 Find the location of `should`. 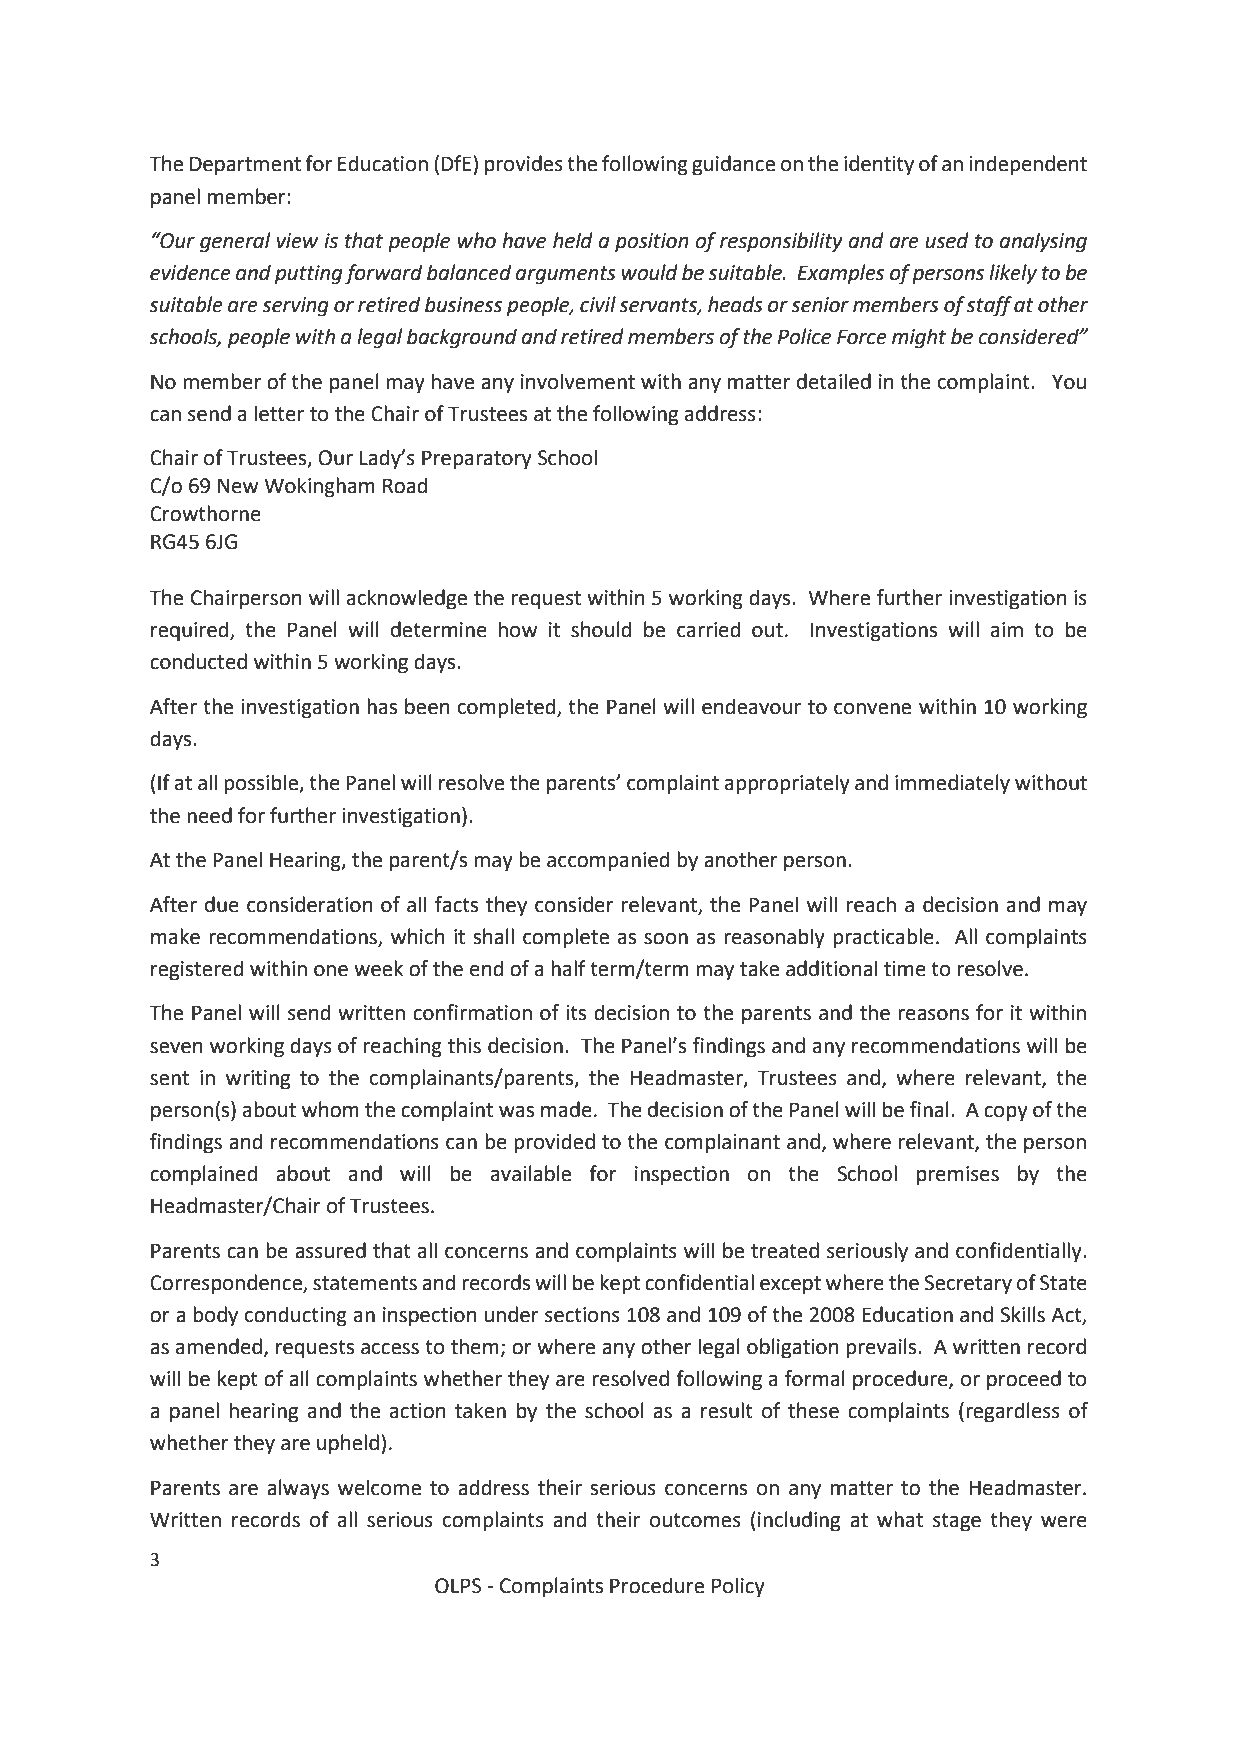

should is located at coordinates (601, 629).
